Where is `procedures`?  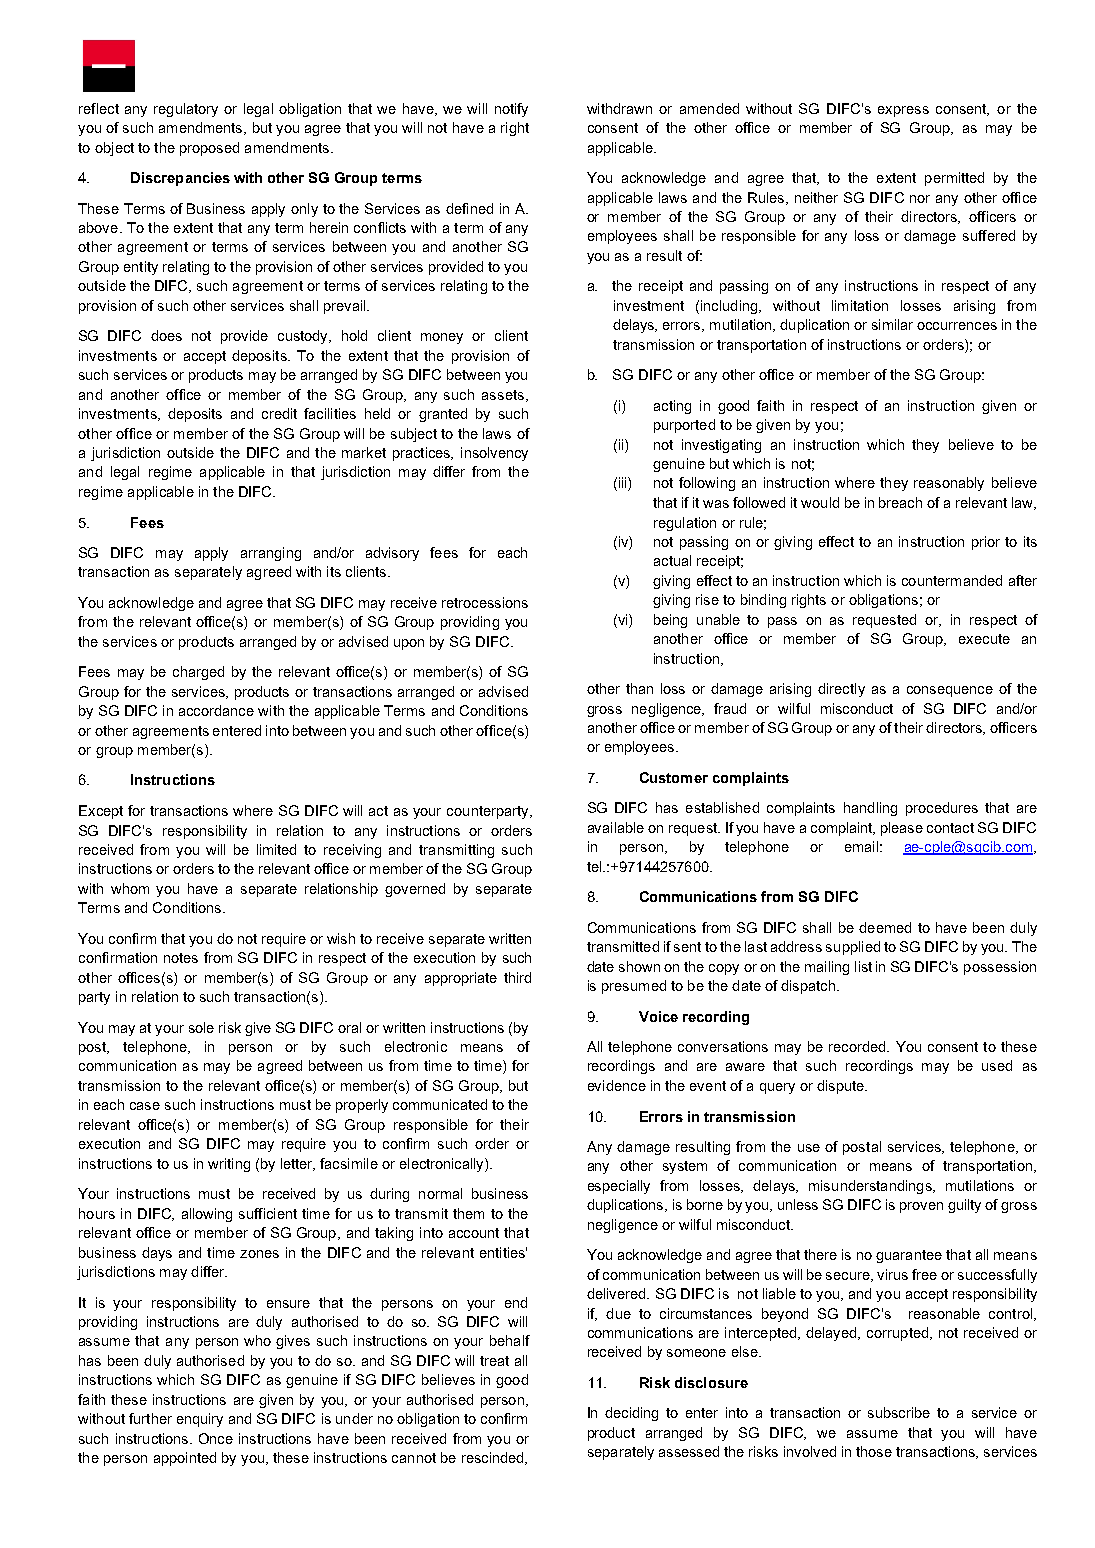 procedures is located at coordinates (942, 809).
